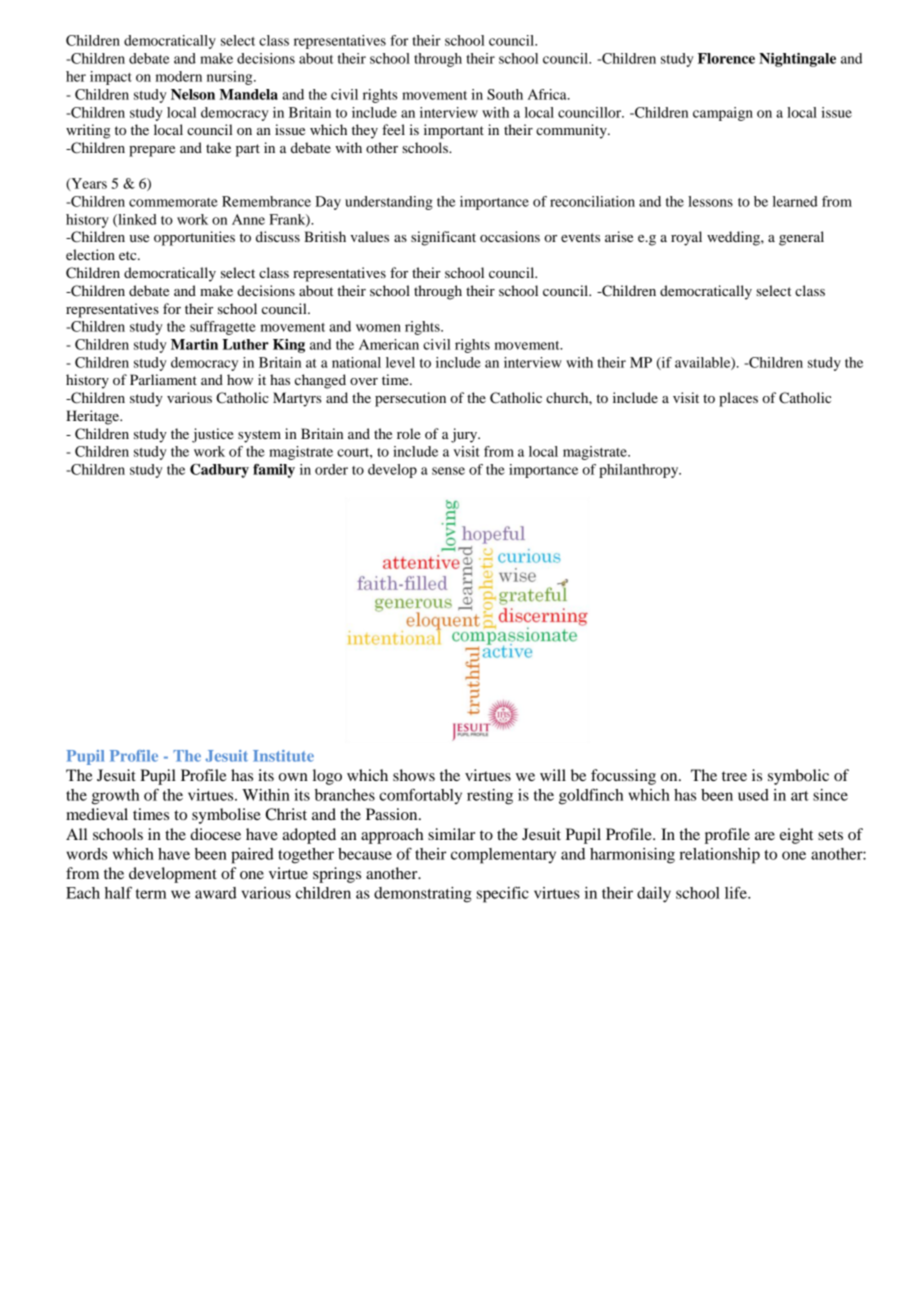  Describe the element at coordinates (443, 238) in the screenshot. I see `significant` at that location.
